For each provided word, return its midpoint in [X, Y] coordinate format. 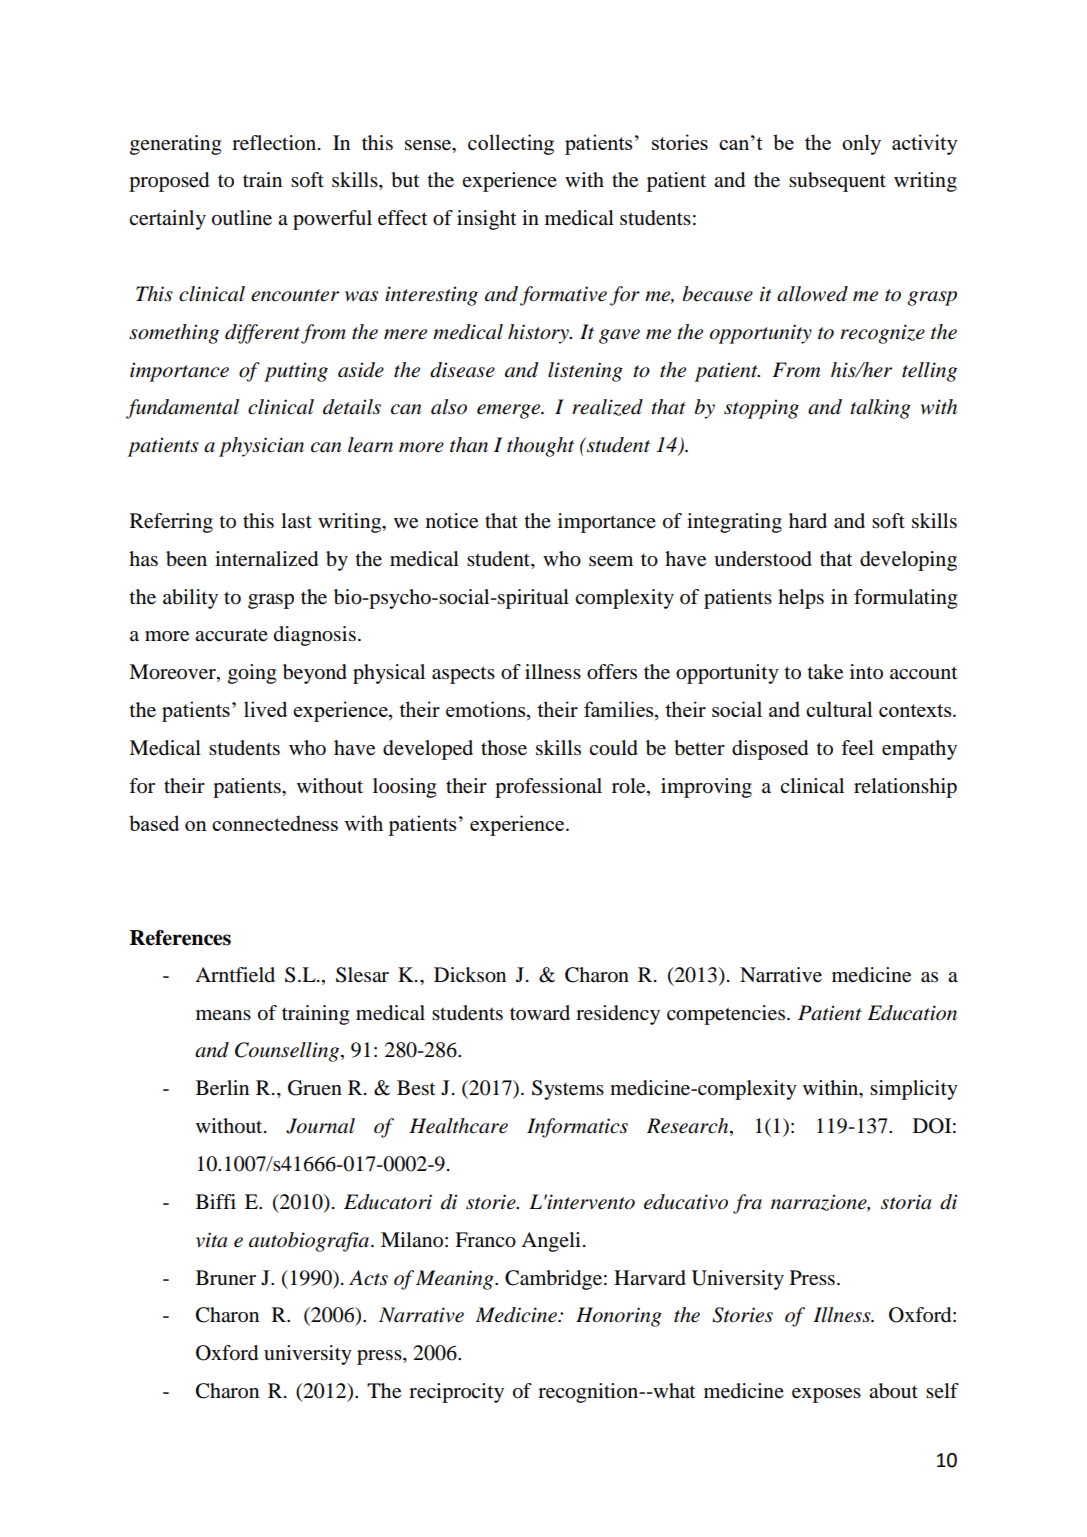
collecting [511, 144]
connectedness [275, 823]
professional [548, 788]
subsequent [837, 182]
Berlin [222, 1088]
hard [808, 521]
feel [857, 748]
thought [540, 447]
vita [211, 1240]
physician [261, 447]
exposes [826, 1395]
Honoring [619, 1317]
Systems [568, 1090]
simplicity [914, 1090]
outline [242, 218]
